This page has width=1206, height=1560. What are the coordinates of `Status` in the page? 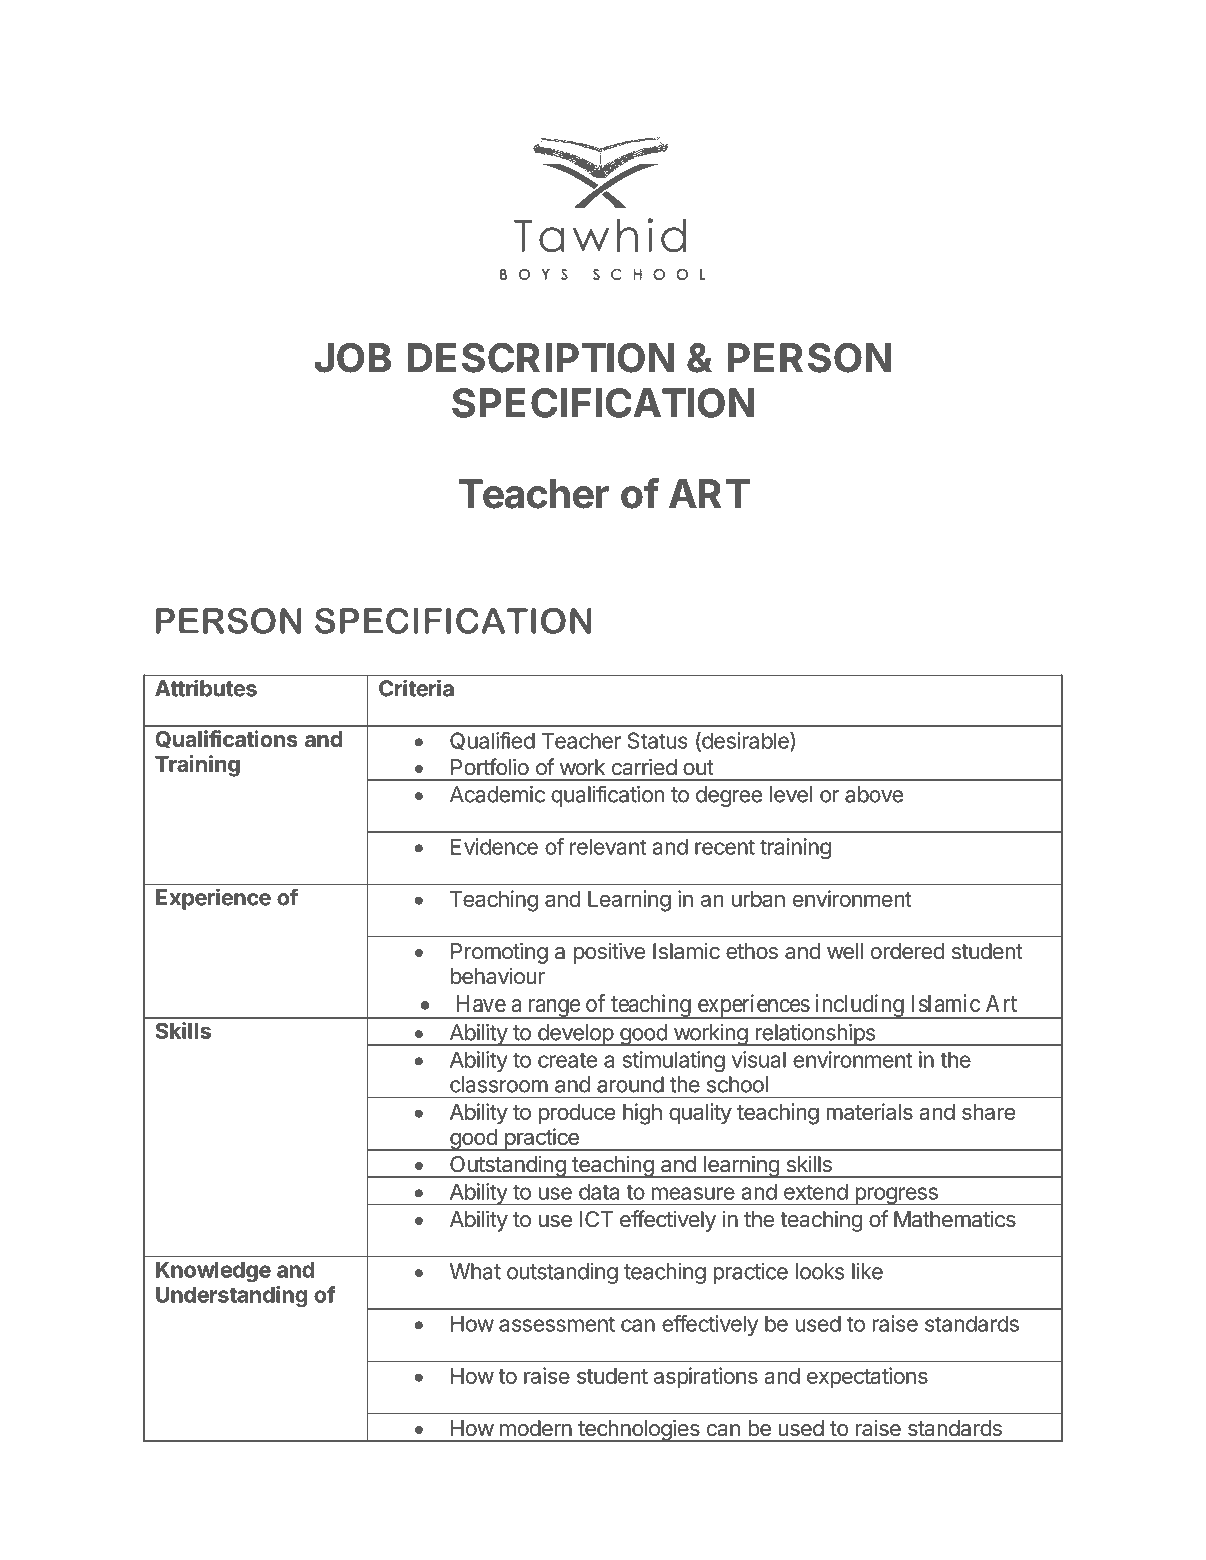 It's located at (658, 740).
